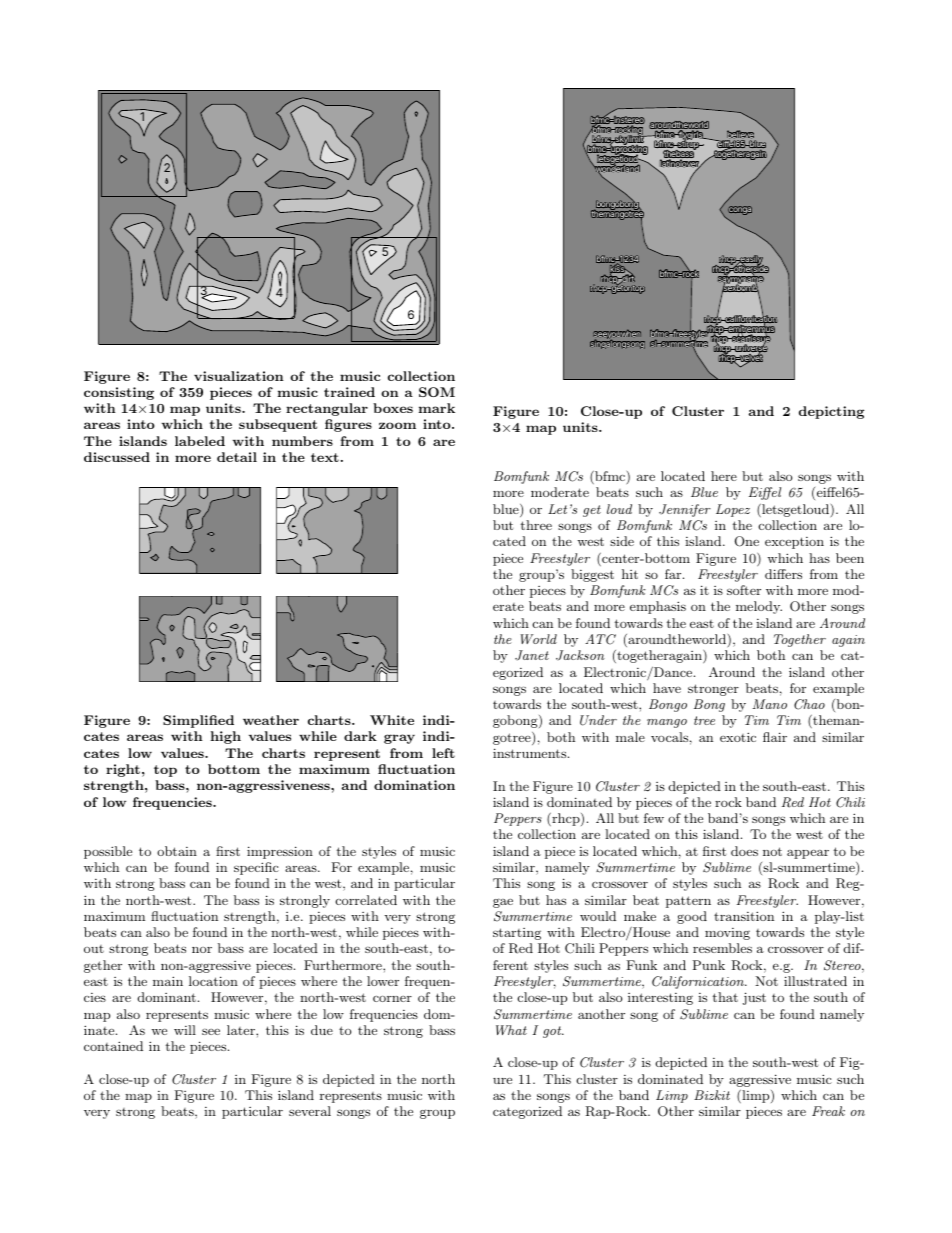 This image has width=952, height=1233. What do you see at coordinates (366, 900) in the image?
I see `correlated` at bounding box center [366, 900].
